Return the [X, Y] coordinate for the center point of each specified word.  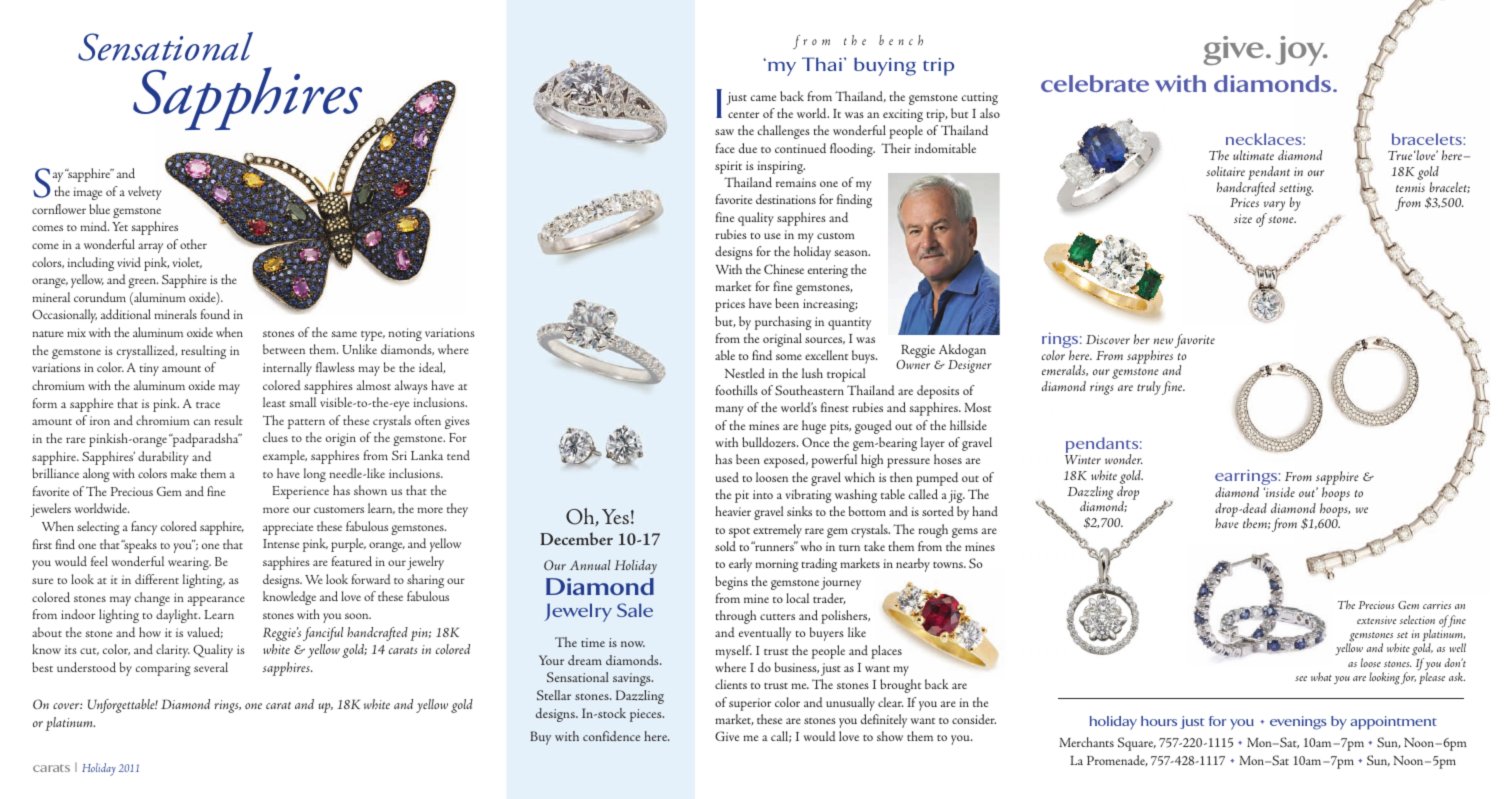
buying [885, 66]
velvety [145, 193]
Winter [1083, 459]
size [1243, 219]
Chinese [784, 269]
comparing [163, 669]
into [763, 494]
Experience [300, 492]
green [143, 283]
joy [1302, 51]
